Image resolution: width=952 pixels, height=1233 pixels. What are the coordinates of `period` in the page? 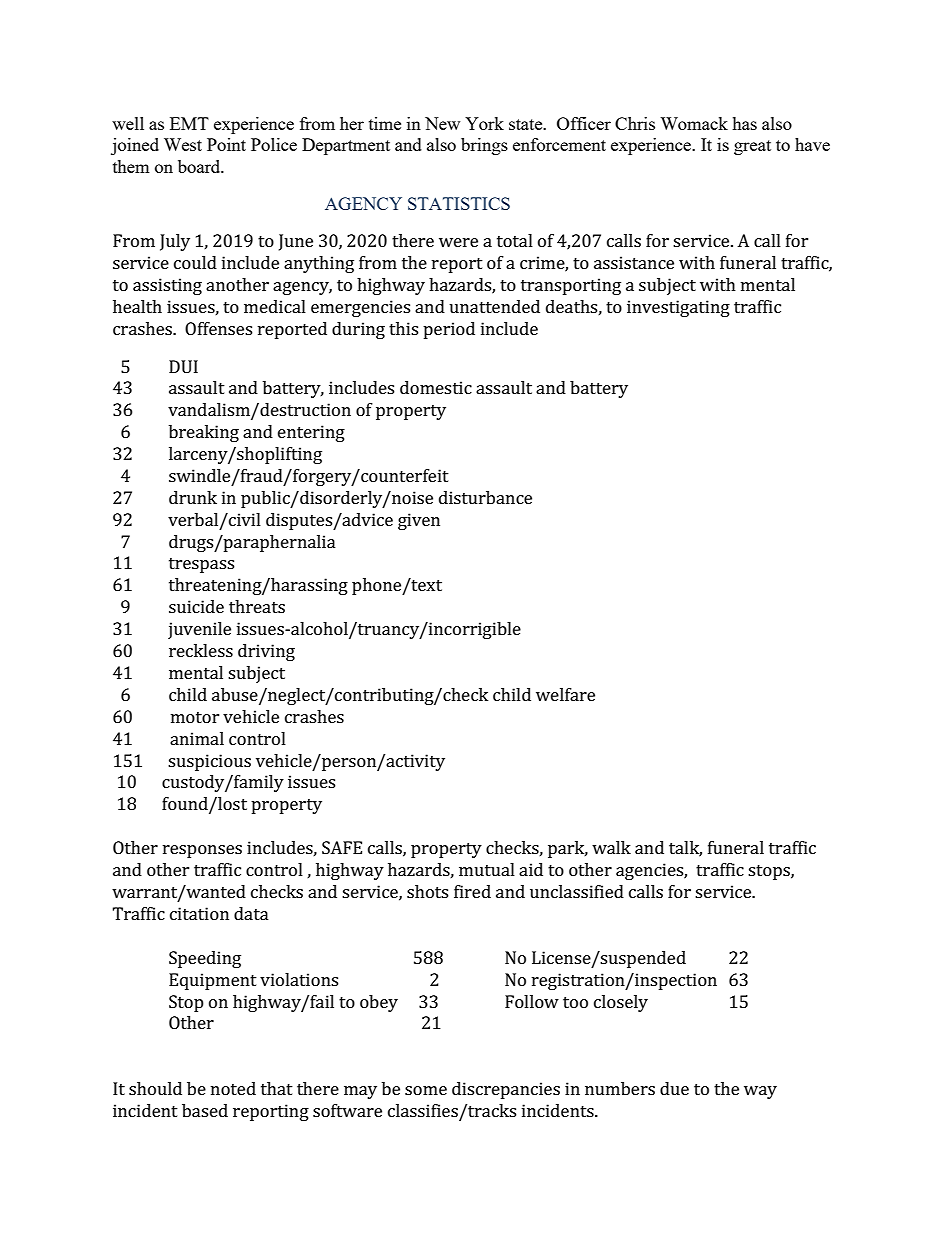 It's located at (449, 330).
